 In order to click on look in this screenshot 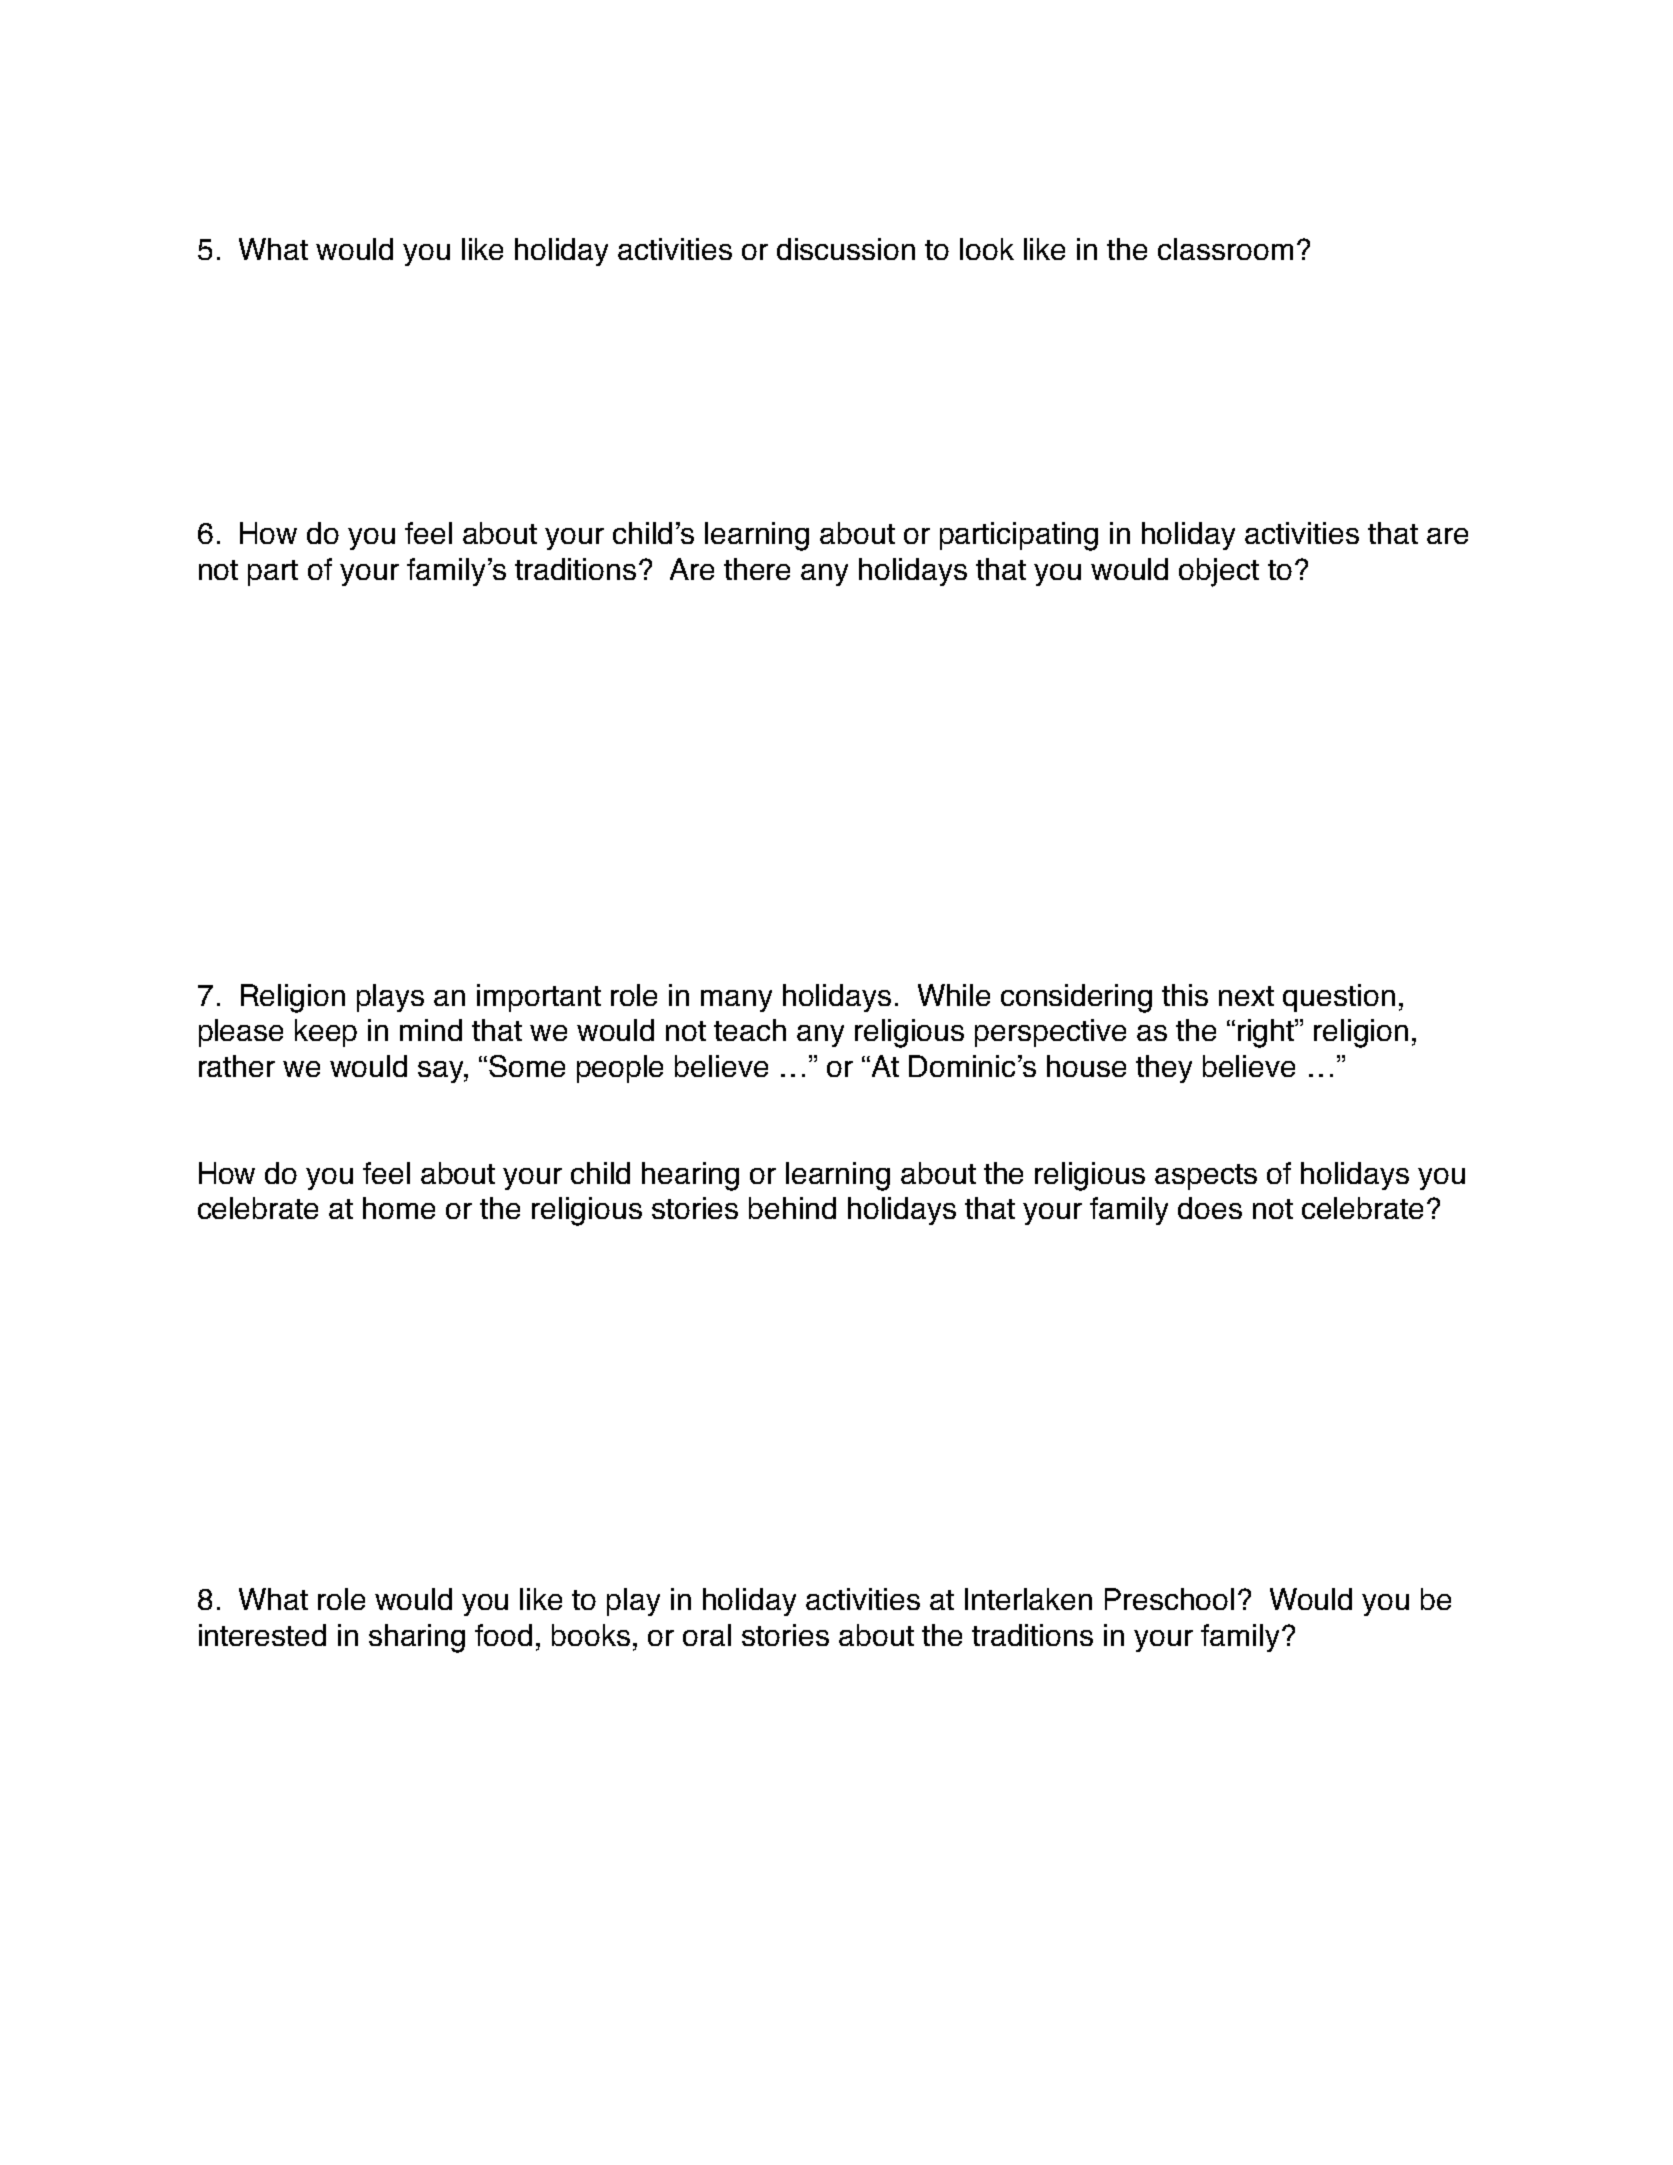, I will do `click(987, 249)`.
